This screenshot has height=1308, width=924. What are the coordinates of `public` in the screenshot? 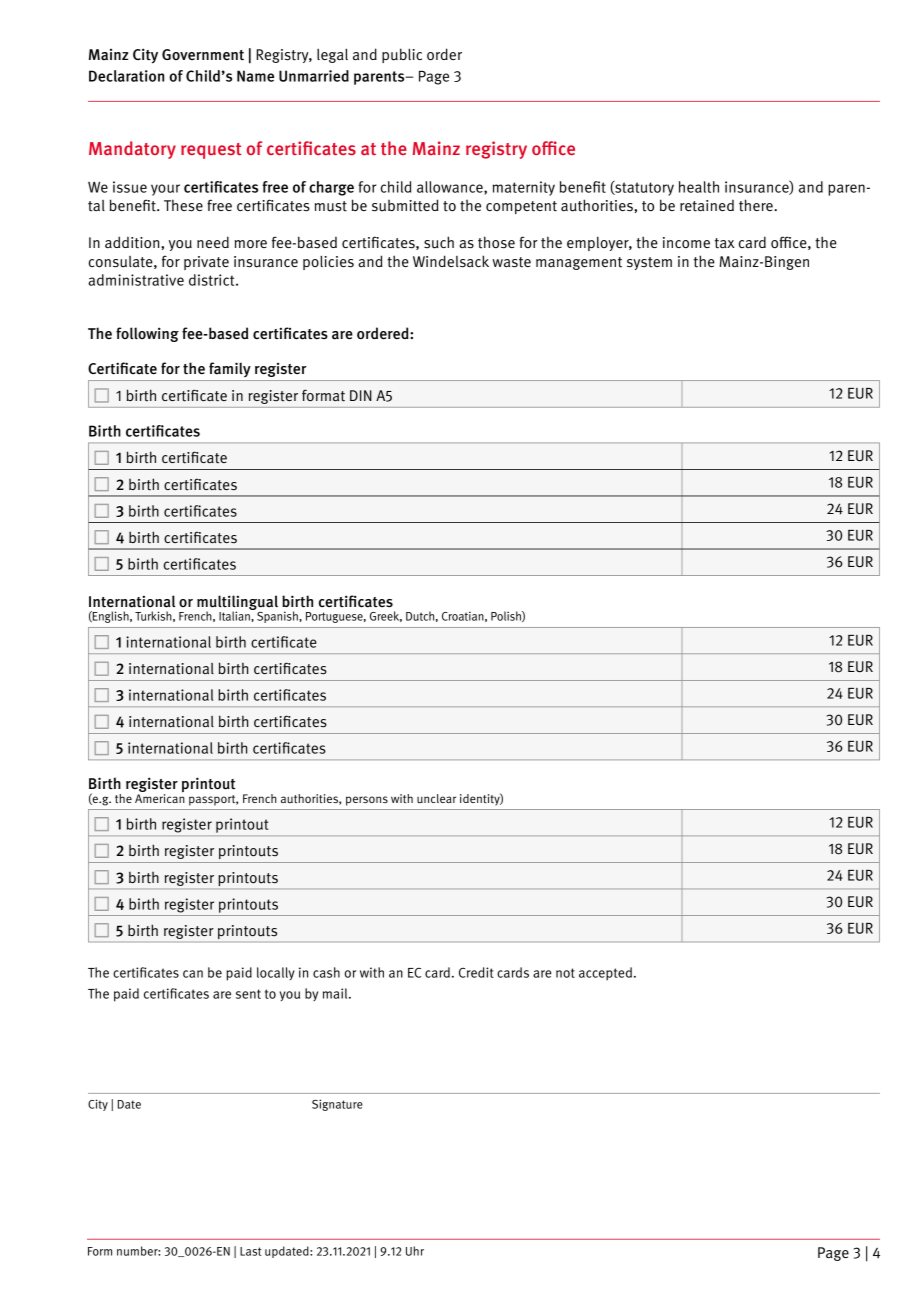 It's located at (402, 55).
